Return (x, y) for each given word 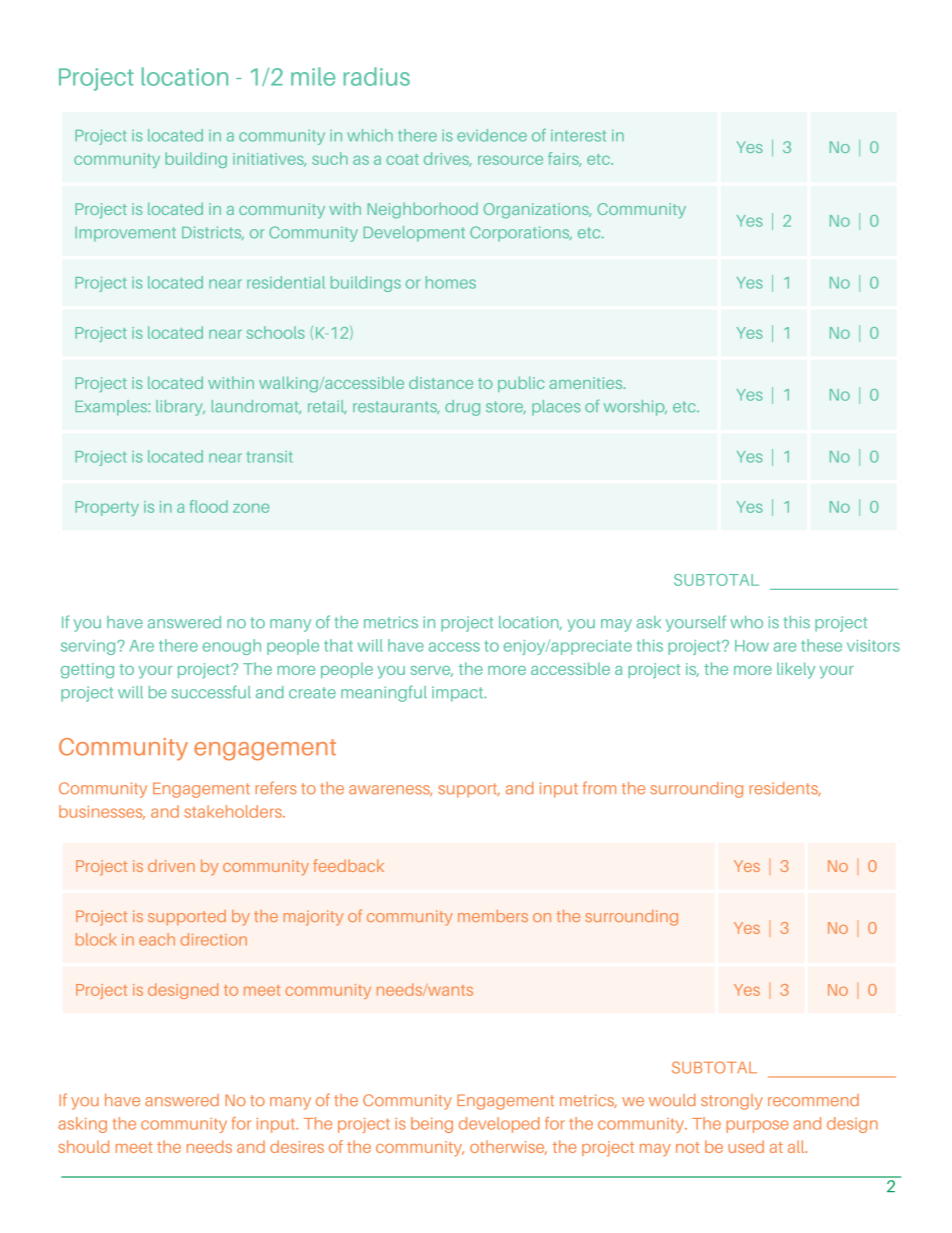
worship (635, 408)
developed (499, 1125)
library (180, 408)
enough (232, 647)
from (599, 788)
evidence (492, 135)
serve (431, 671)
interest (578, 136)
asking (82, 1125)
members (493, 916)
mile (313, 76)
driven (171, 865)
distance (441, 383)
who (746, 622)
